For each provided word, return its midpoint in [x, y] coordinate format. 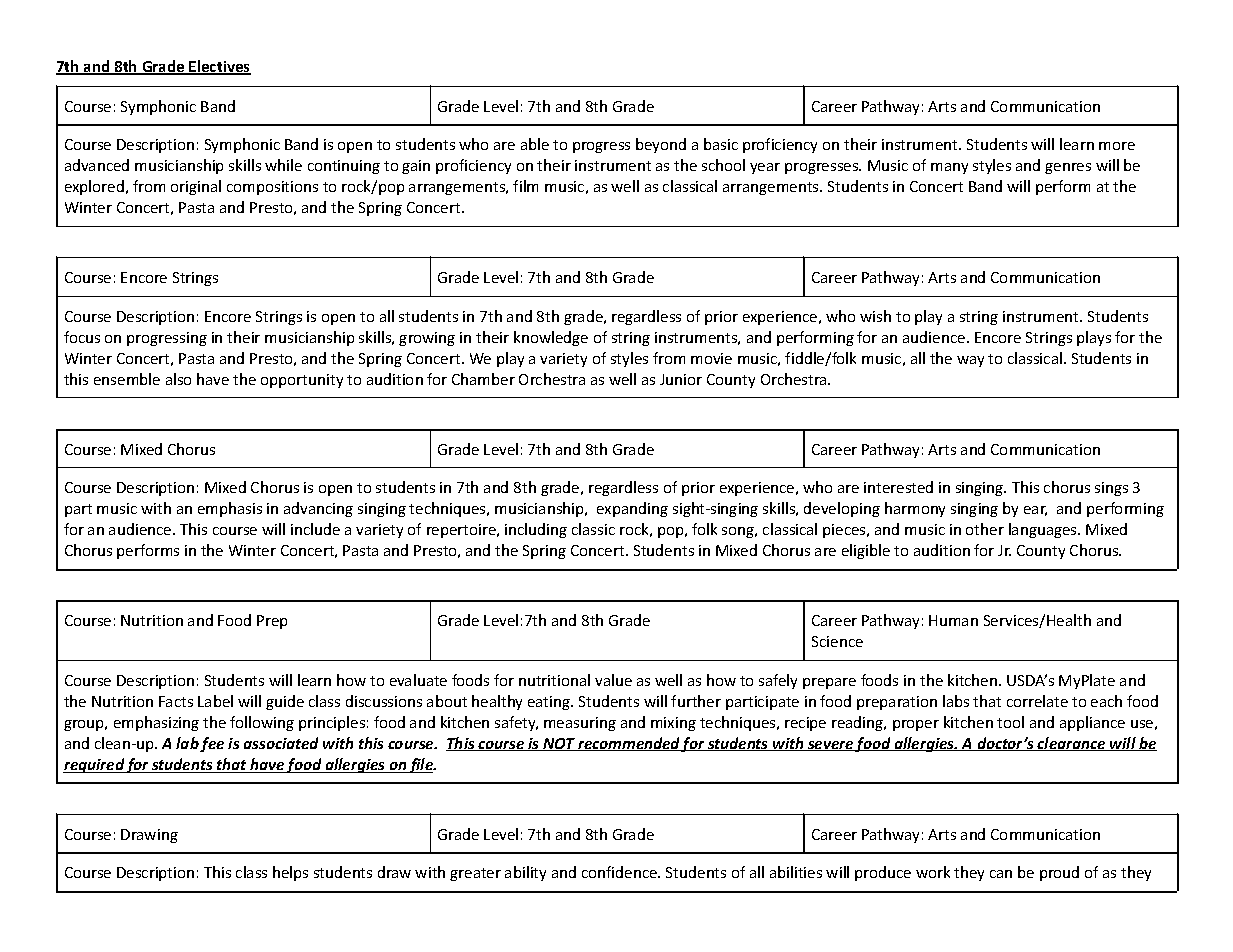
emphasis [230, 509]
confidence [620, 872]
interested [898, 487]
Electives [219, 67]
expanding [632, 509]
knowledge [551, 338]
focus [82, 337]
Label [215, 701]
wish [875, 316]
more [1117, 146]
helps [290, 873]
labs [956, 701]
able [535, 144]
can [1001, 874]
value [613, 680]
